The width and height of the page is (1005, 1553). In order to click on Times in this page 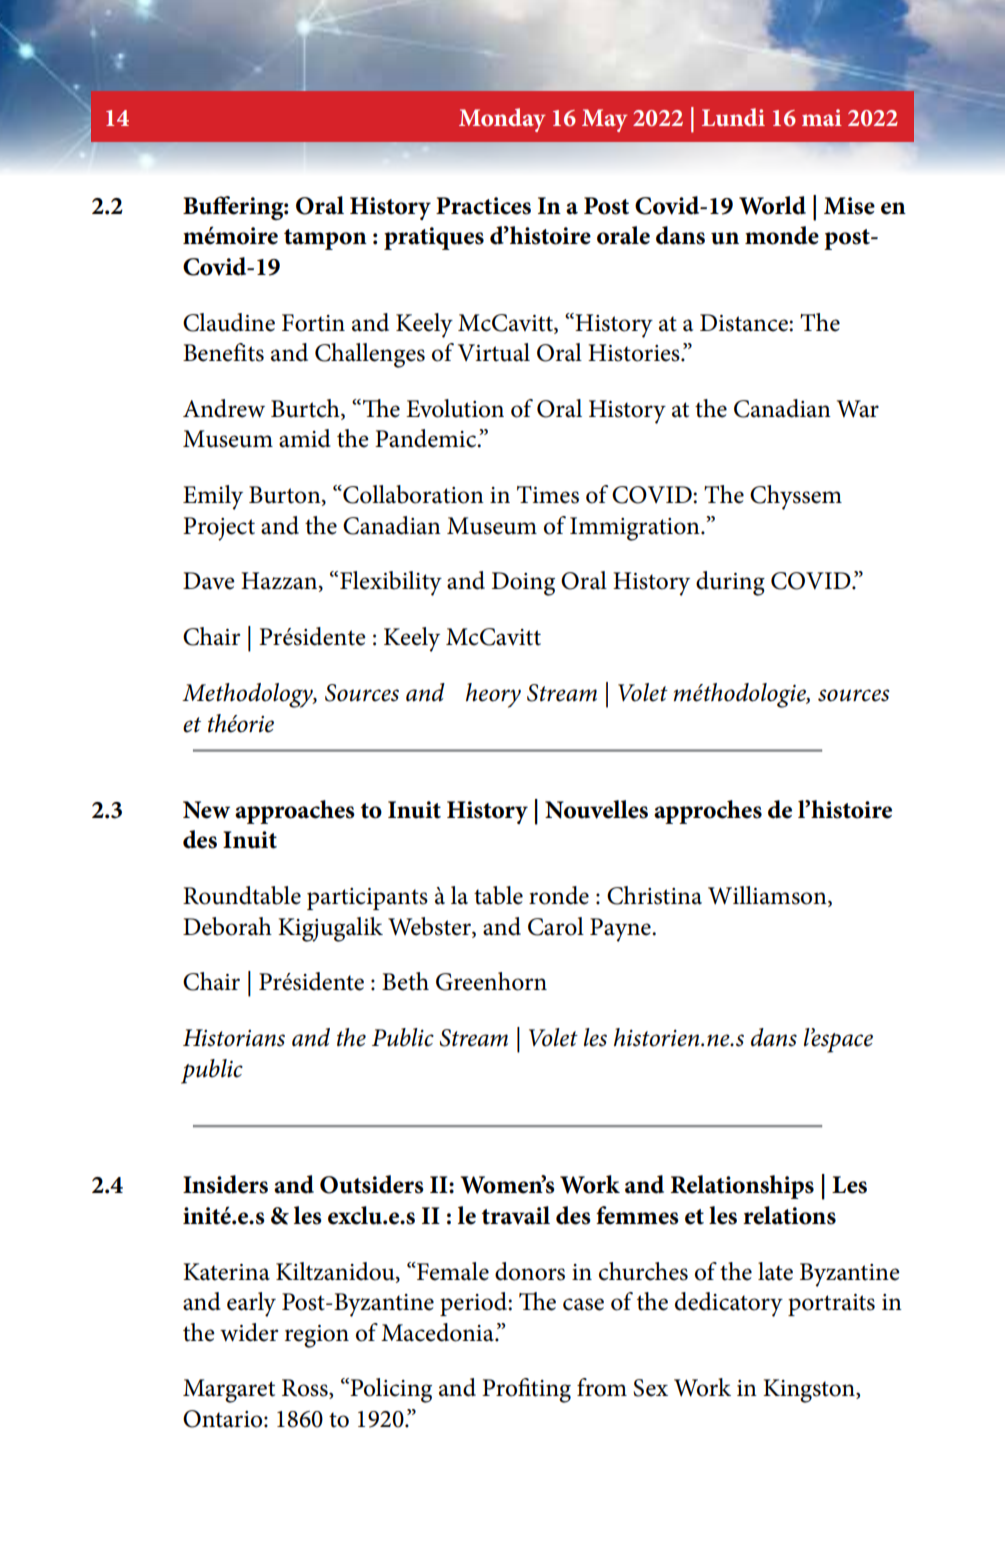, I will do `click(548, 495)`.
